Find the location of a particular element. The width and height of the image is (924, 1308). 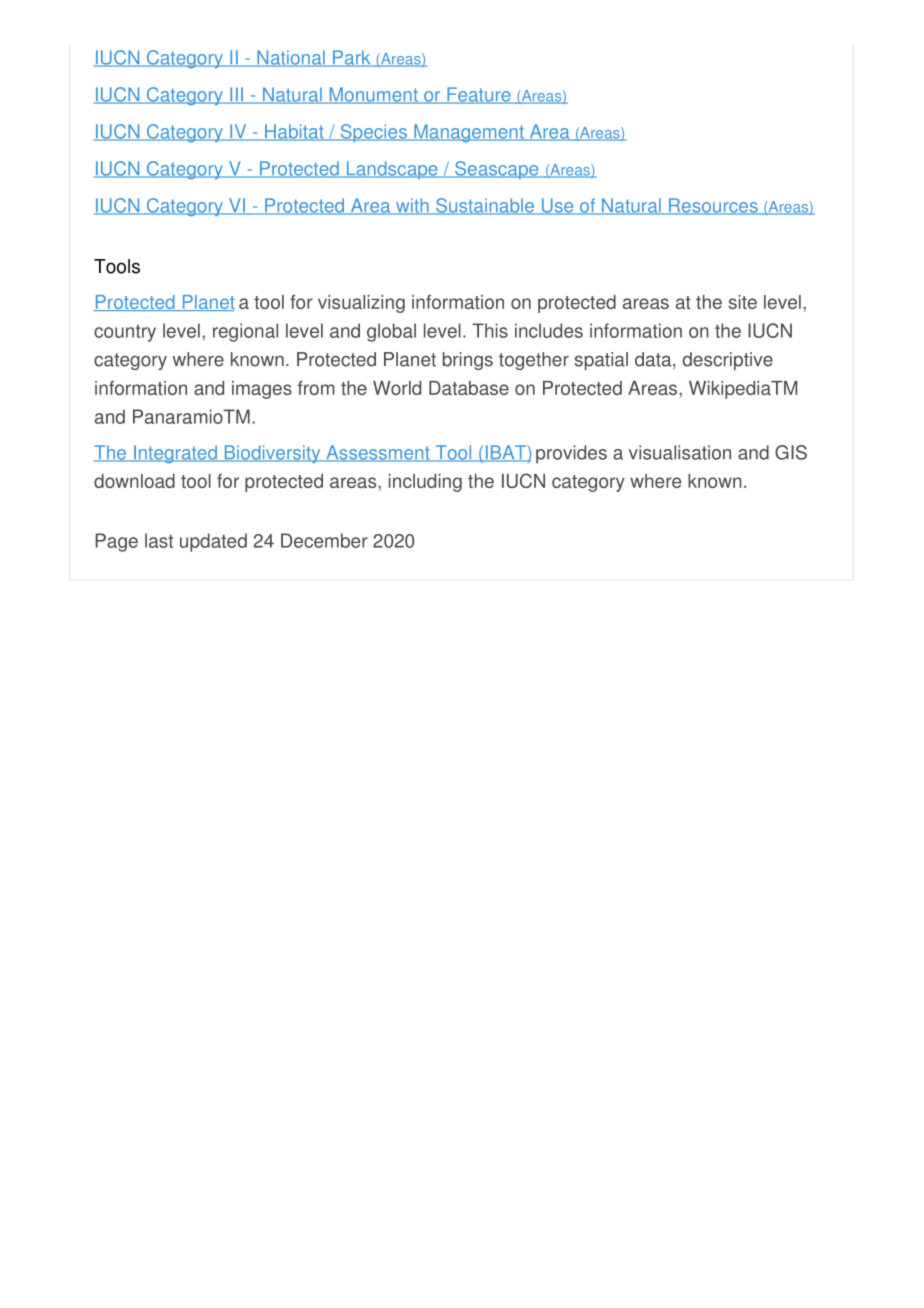

Management is located at coordinates (469, 133).
